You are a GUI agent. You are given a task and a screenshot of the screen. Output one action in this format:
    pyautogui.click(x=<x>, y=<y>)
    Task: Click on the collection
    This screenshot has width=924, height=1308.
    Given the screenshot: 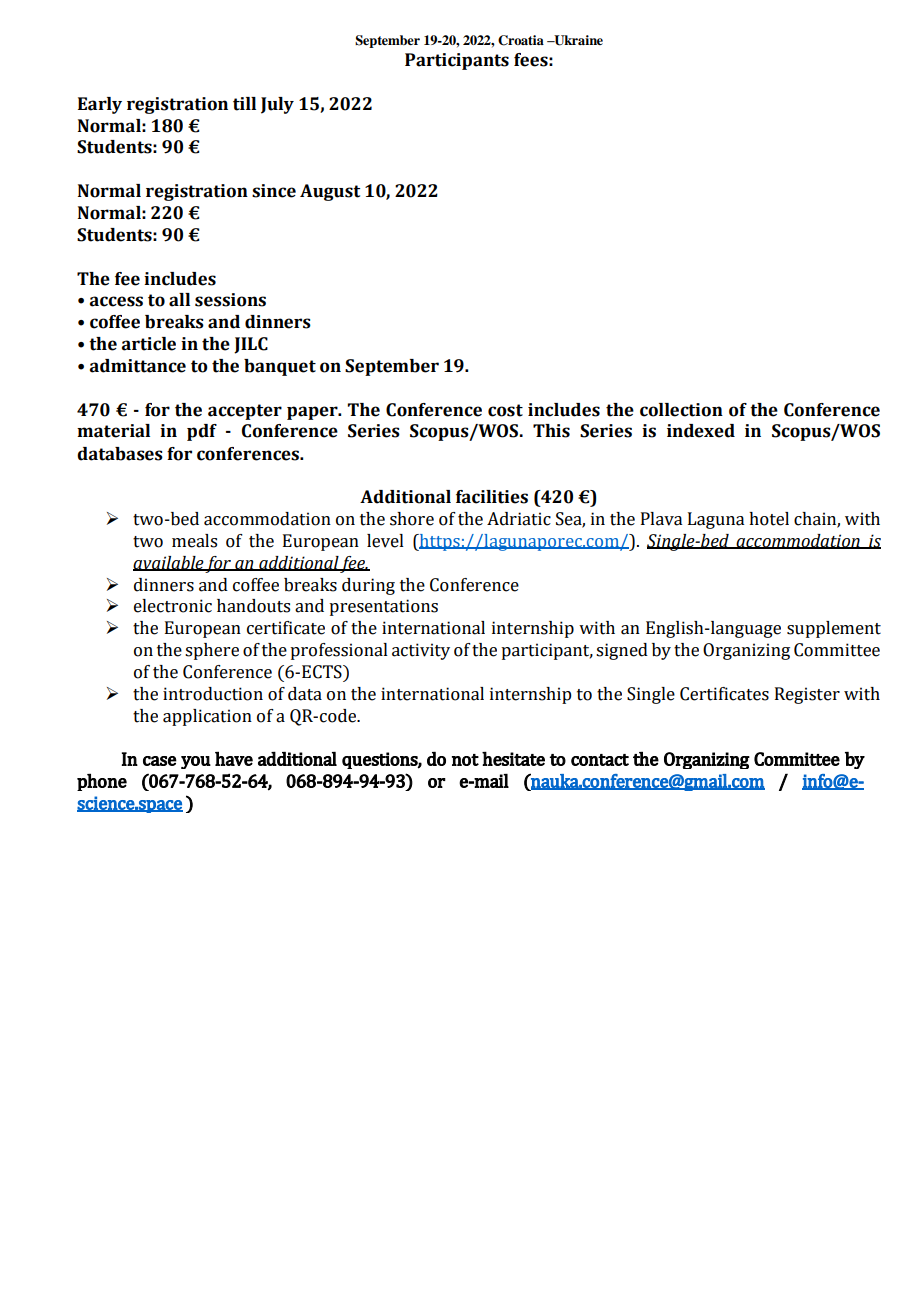 What is the action you would take?
    pyautogui.click(x=681, y=410)
